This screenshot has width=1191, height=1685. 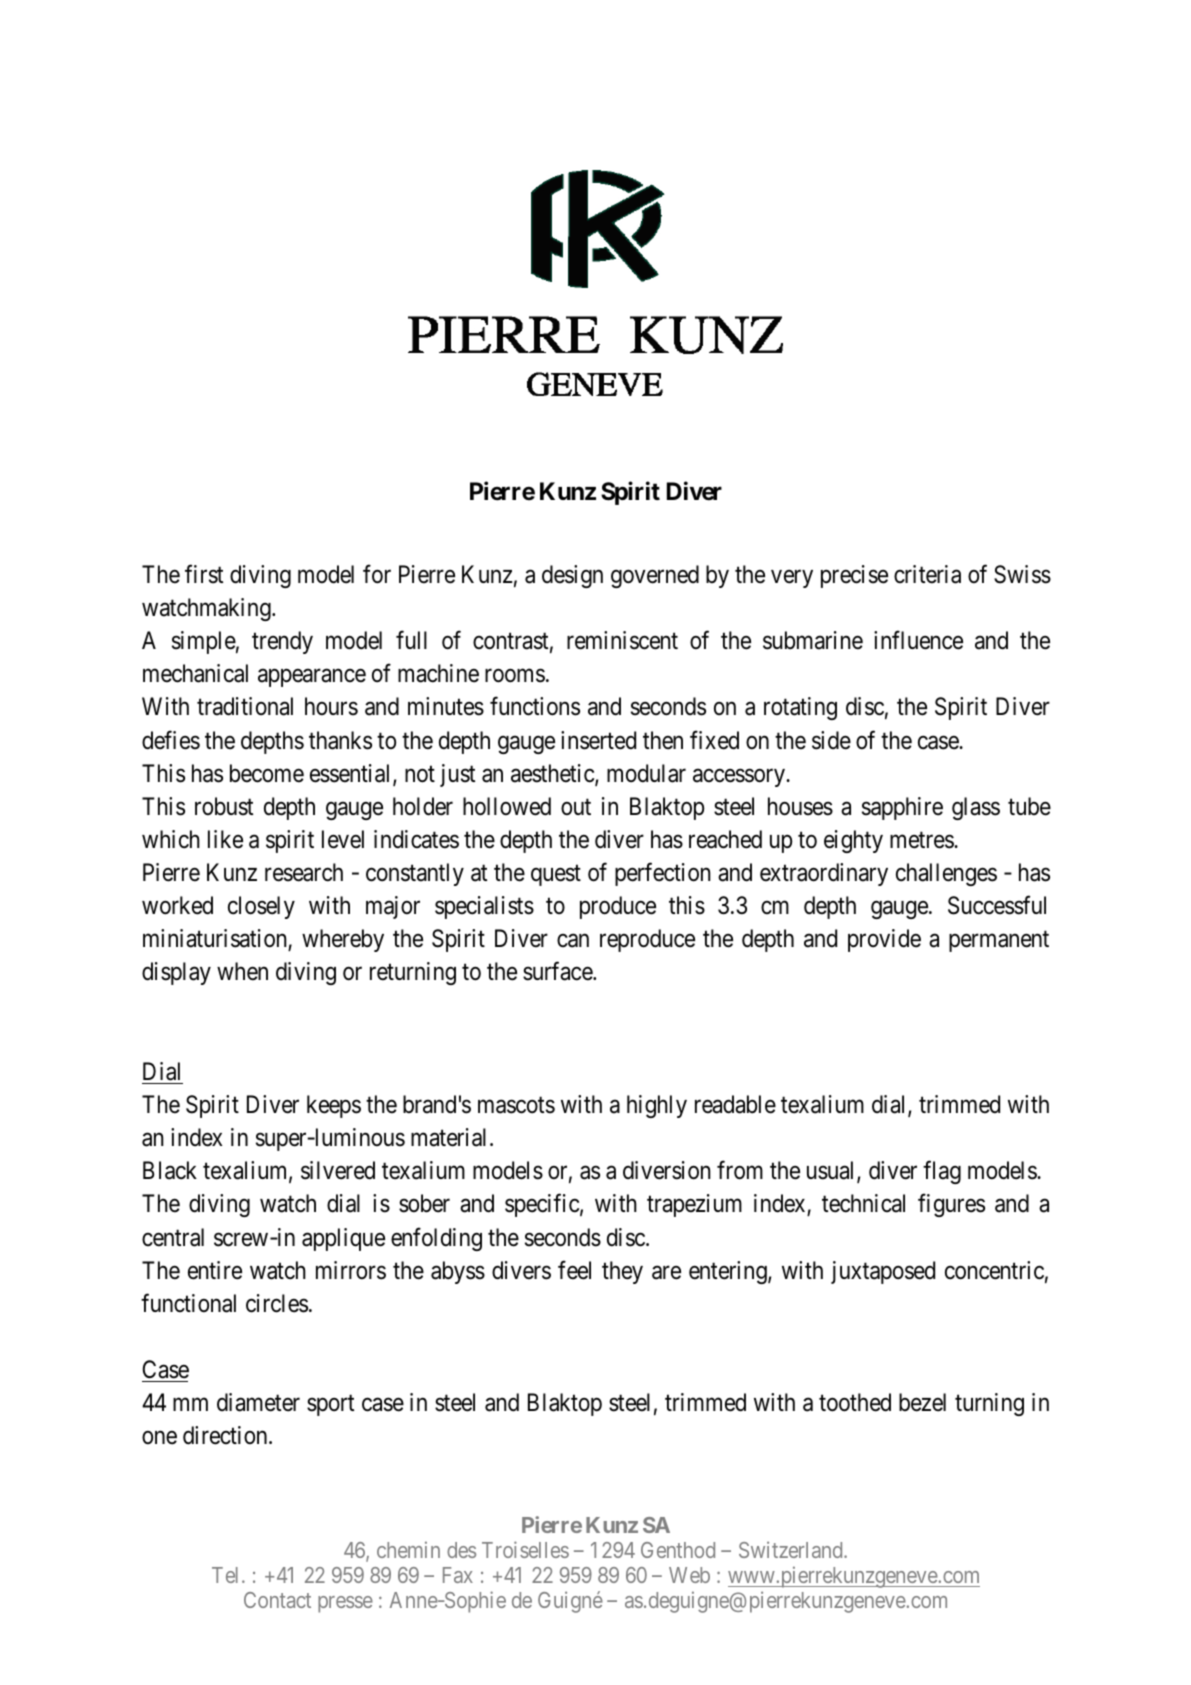 I want to click on criteria, so click(x=927, y=574).
